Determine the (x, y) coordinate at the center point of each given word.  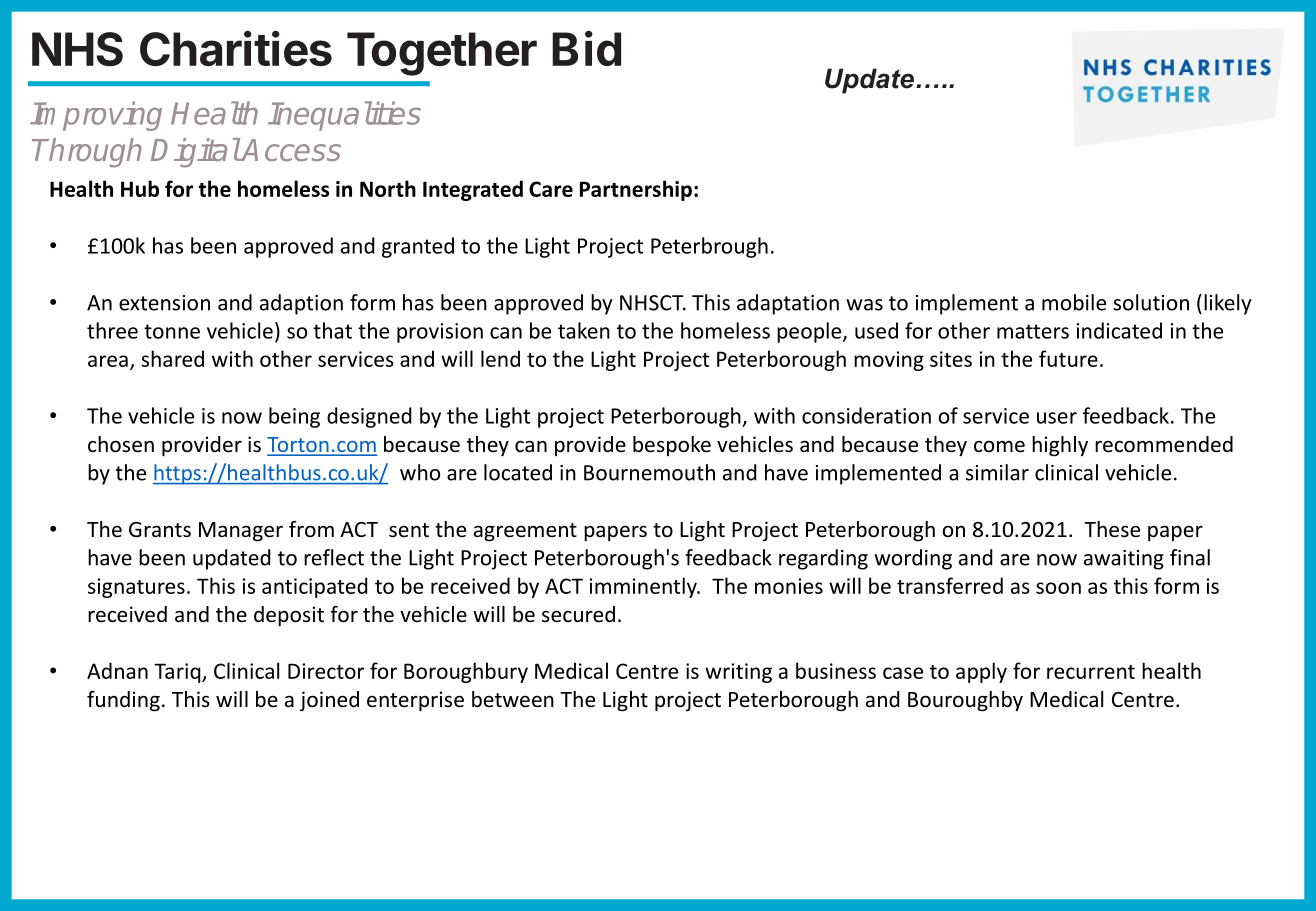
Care (551, 189)
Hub (140, 188)
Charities (236, 48)
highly (1060, 446)
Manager (241, 532)
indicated (1119, 330)
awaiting (1124, 560)
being (294, 417)
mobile (1074, 302)
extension (164, 303)
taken (584, 330)
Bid (586, 48)
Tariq (178, 673)
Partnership (636, 190)
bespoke (672, 446)
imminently (644, 587)
